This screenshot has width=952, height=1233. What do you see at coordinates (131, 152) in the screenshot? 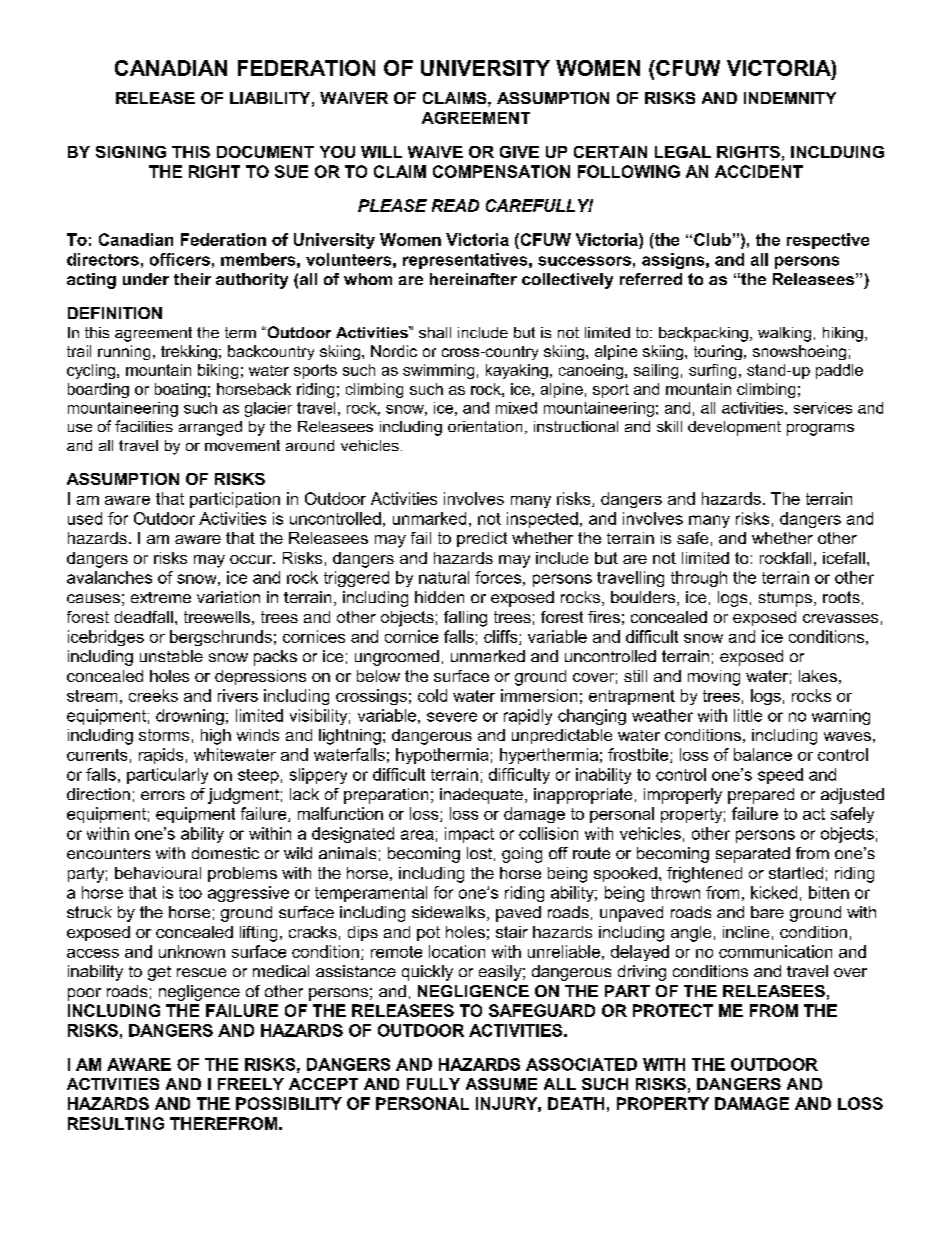
I see `SIGNING` at bounding box center [131, 152].
